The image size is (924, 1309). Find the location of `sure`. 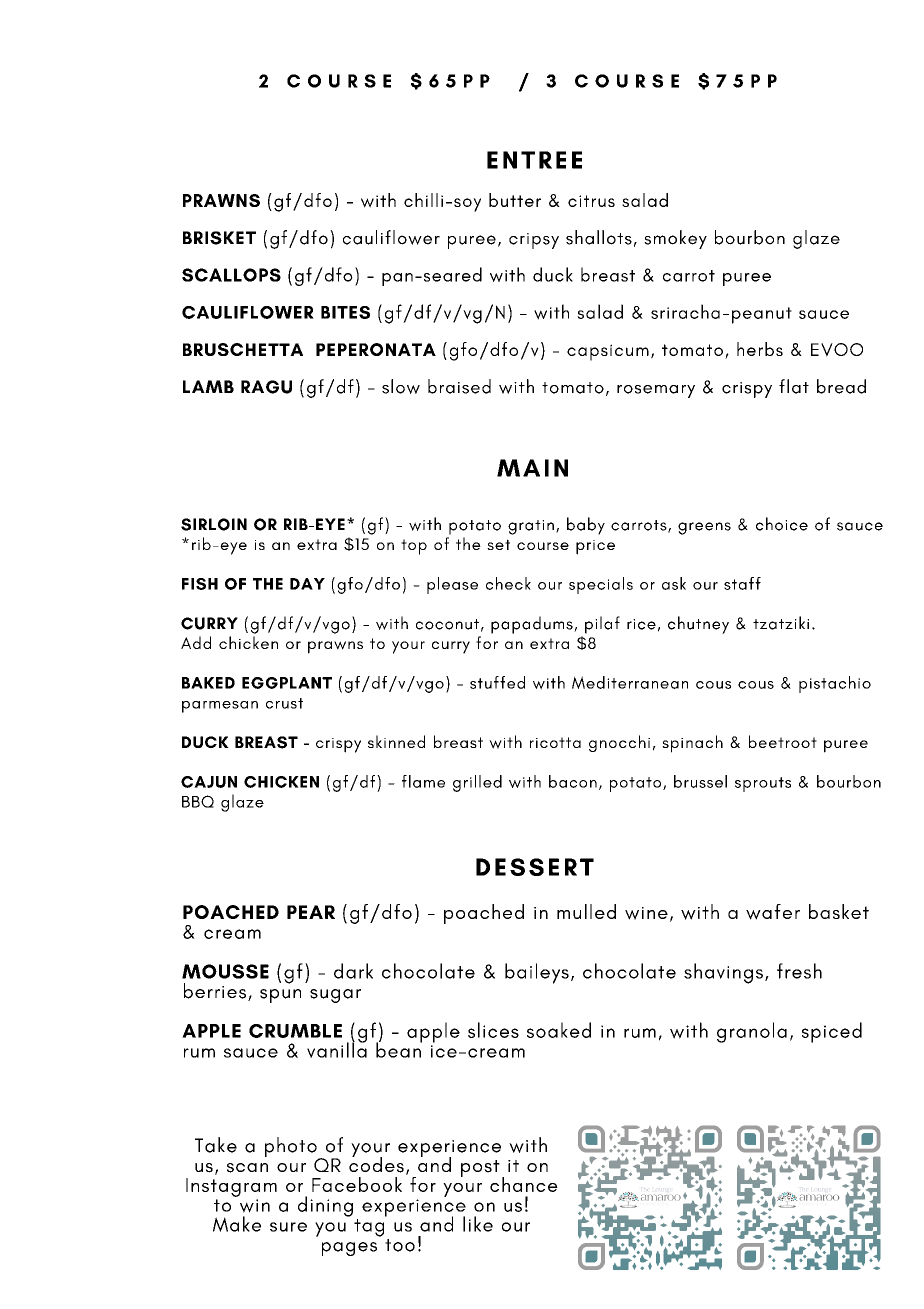

sure is located at coordinates (288, 1227).
